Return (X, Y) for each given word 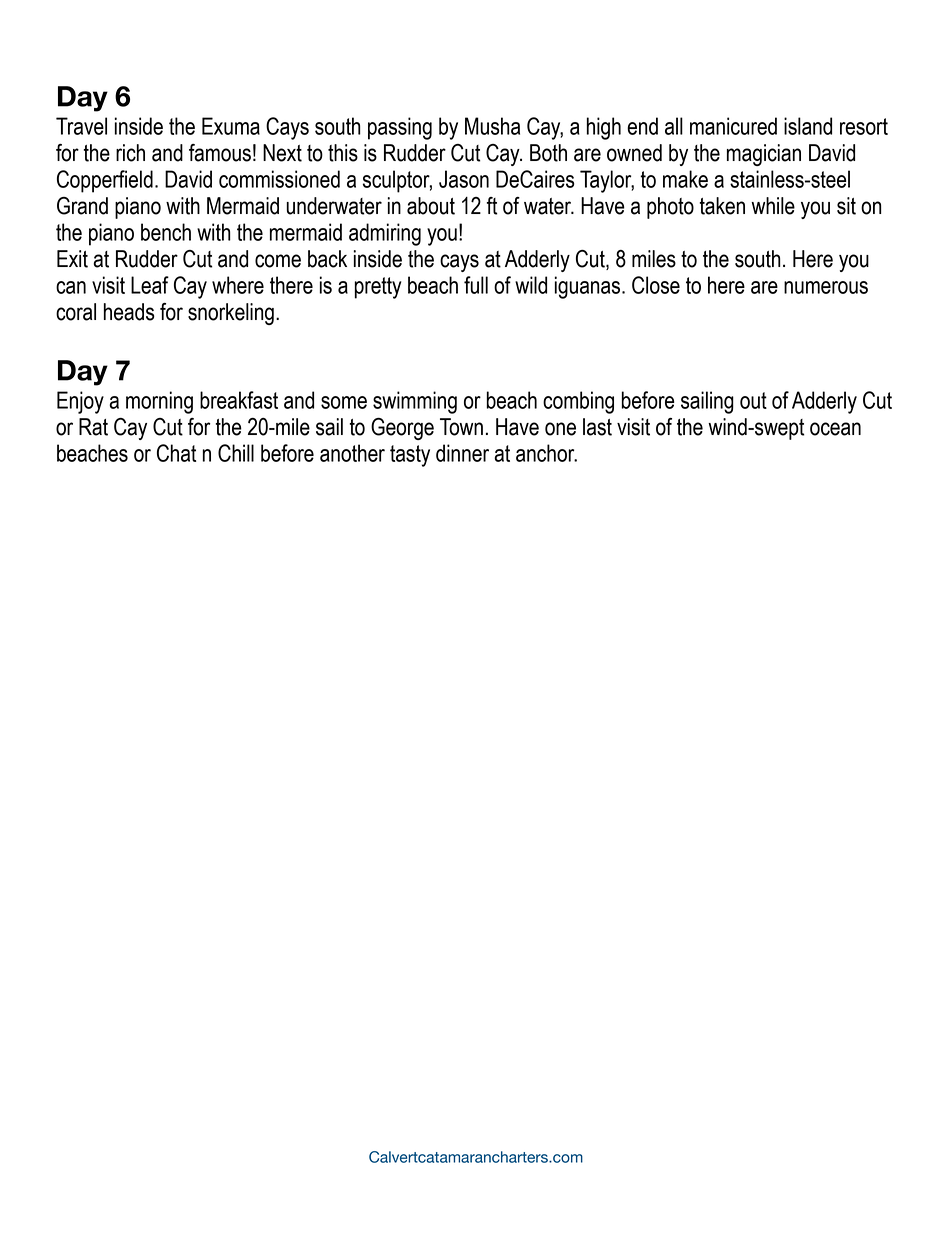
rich (130, 153)
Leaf (150, 285)
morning (159, 402)
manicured (733, 126)
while (773, 206)
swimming (415, 402)
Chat (176, 453)
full (476, 285)
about (431, 206)
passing (400, 128)
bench (166, 232)
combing (578, 402)
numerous (826, 287)
